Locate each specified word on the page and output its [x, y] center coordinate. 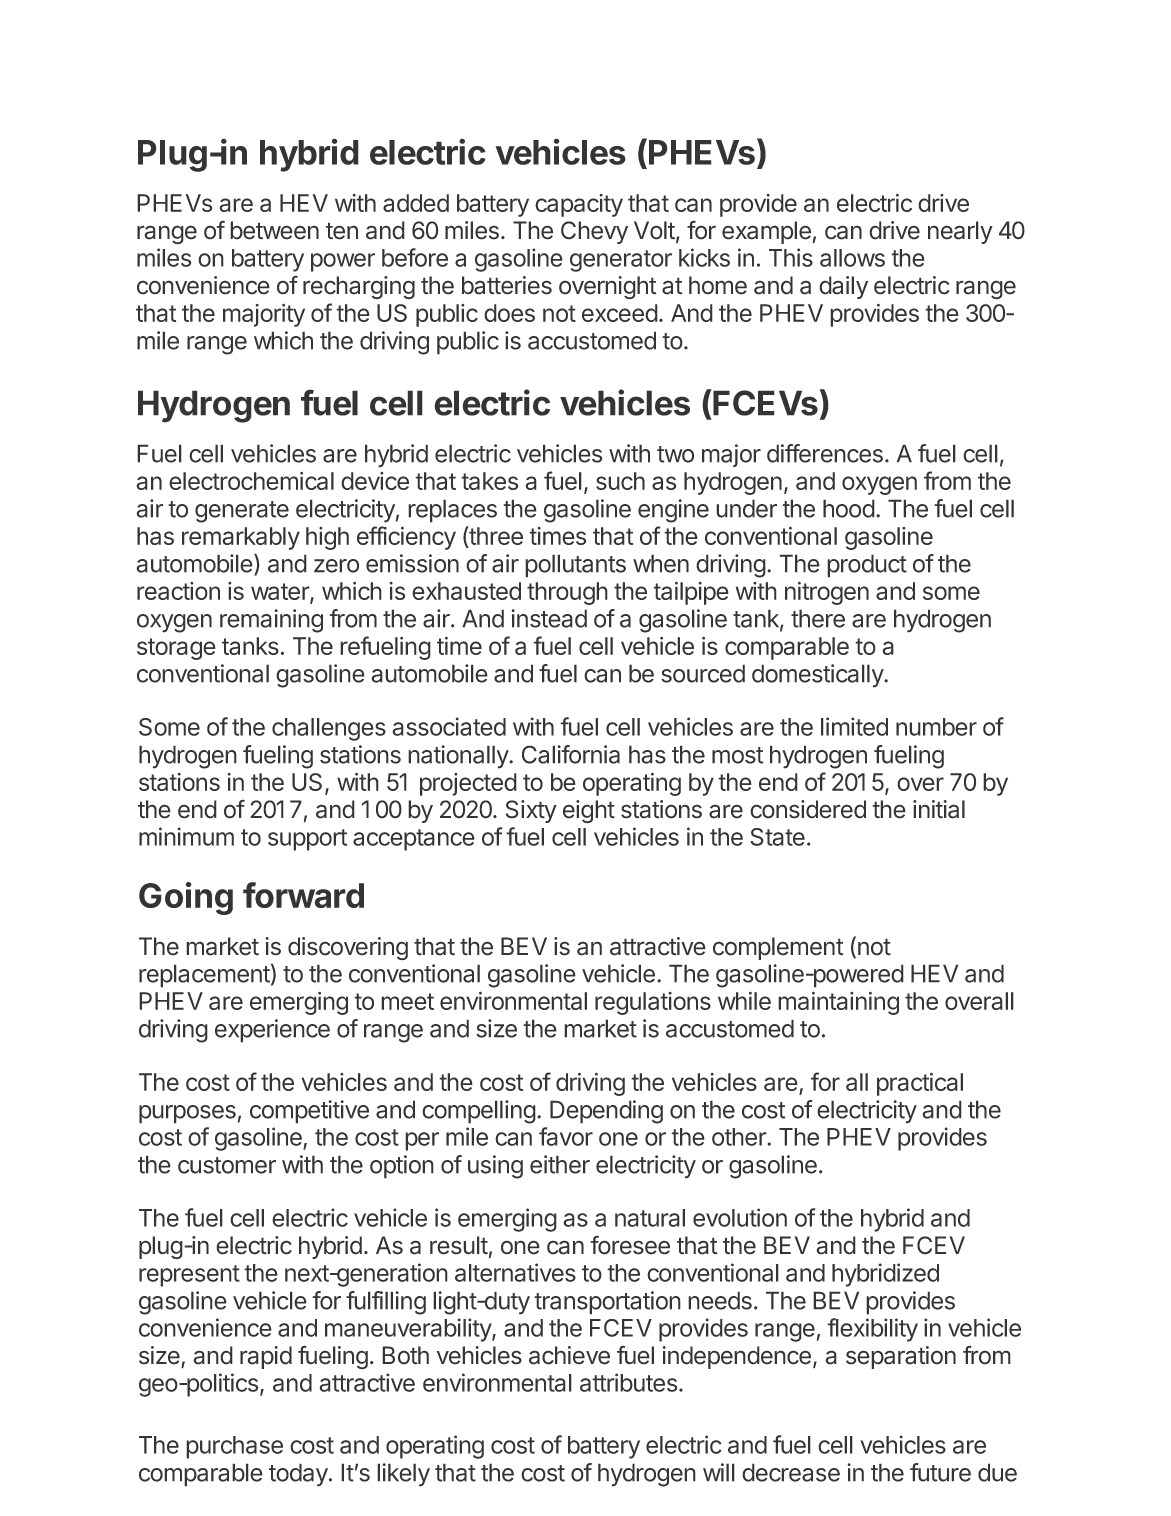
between [274, 230]
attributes [628, 1382]
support [307, 840]
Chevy [594, 232]
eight [589, 812]
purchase [234, 1447]
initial [939, 809]
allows [852, 258]
